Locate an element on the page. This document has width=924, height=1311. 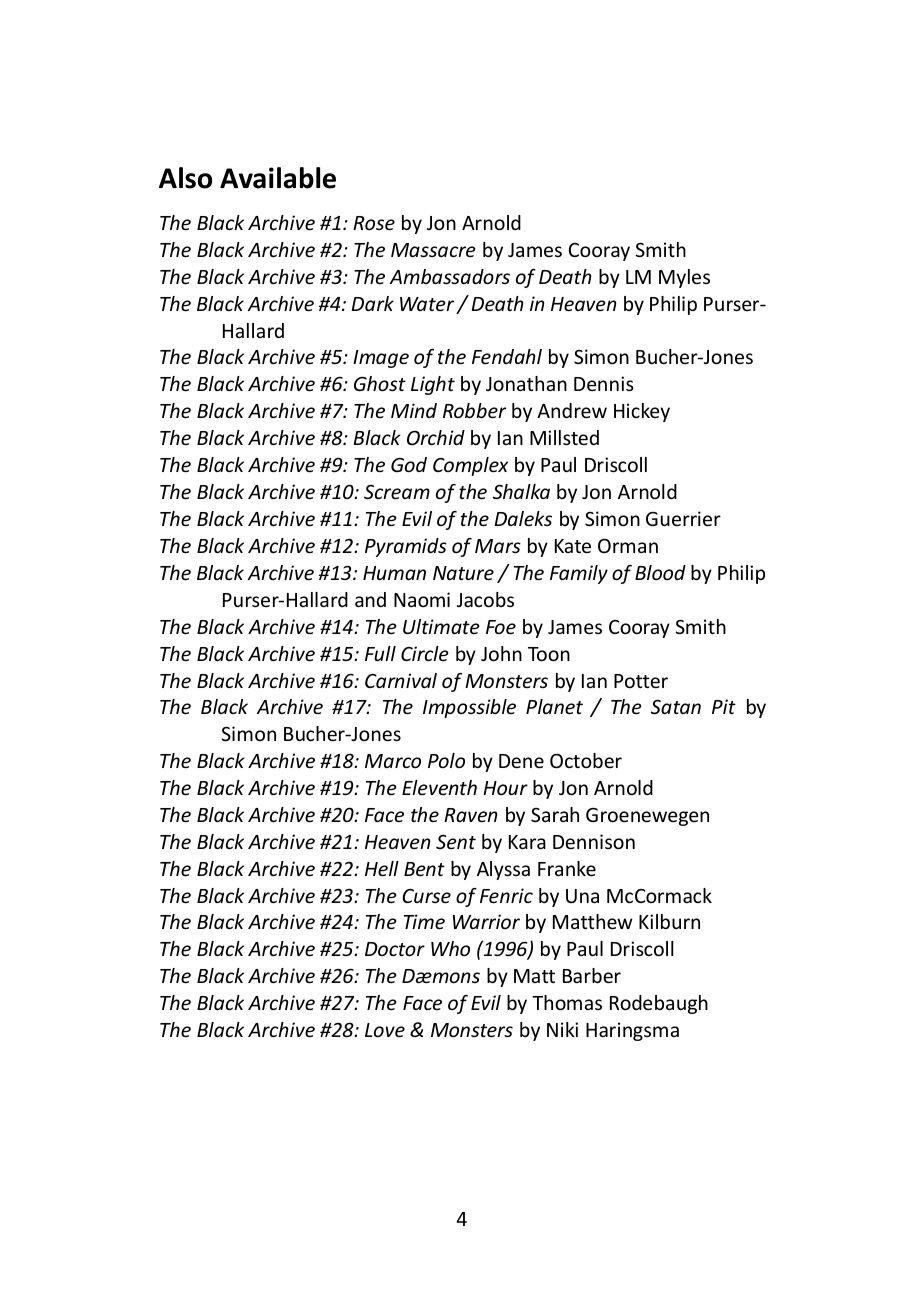
October is located at coordinates (586, 760).
